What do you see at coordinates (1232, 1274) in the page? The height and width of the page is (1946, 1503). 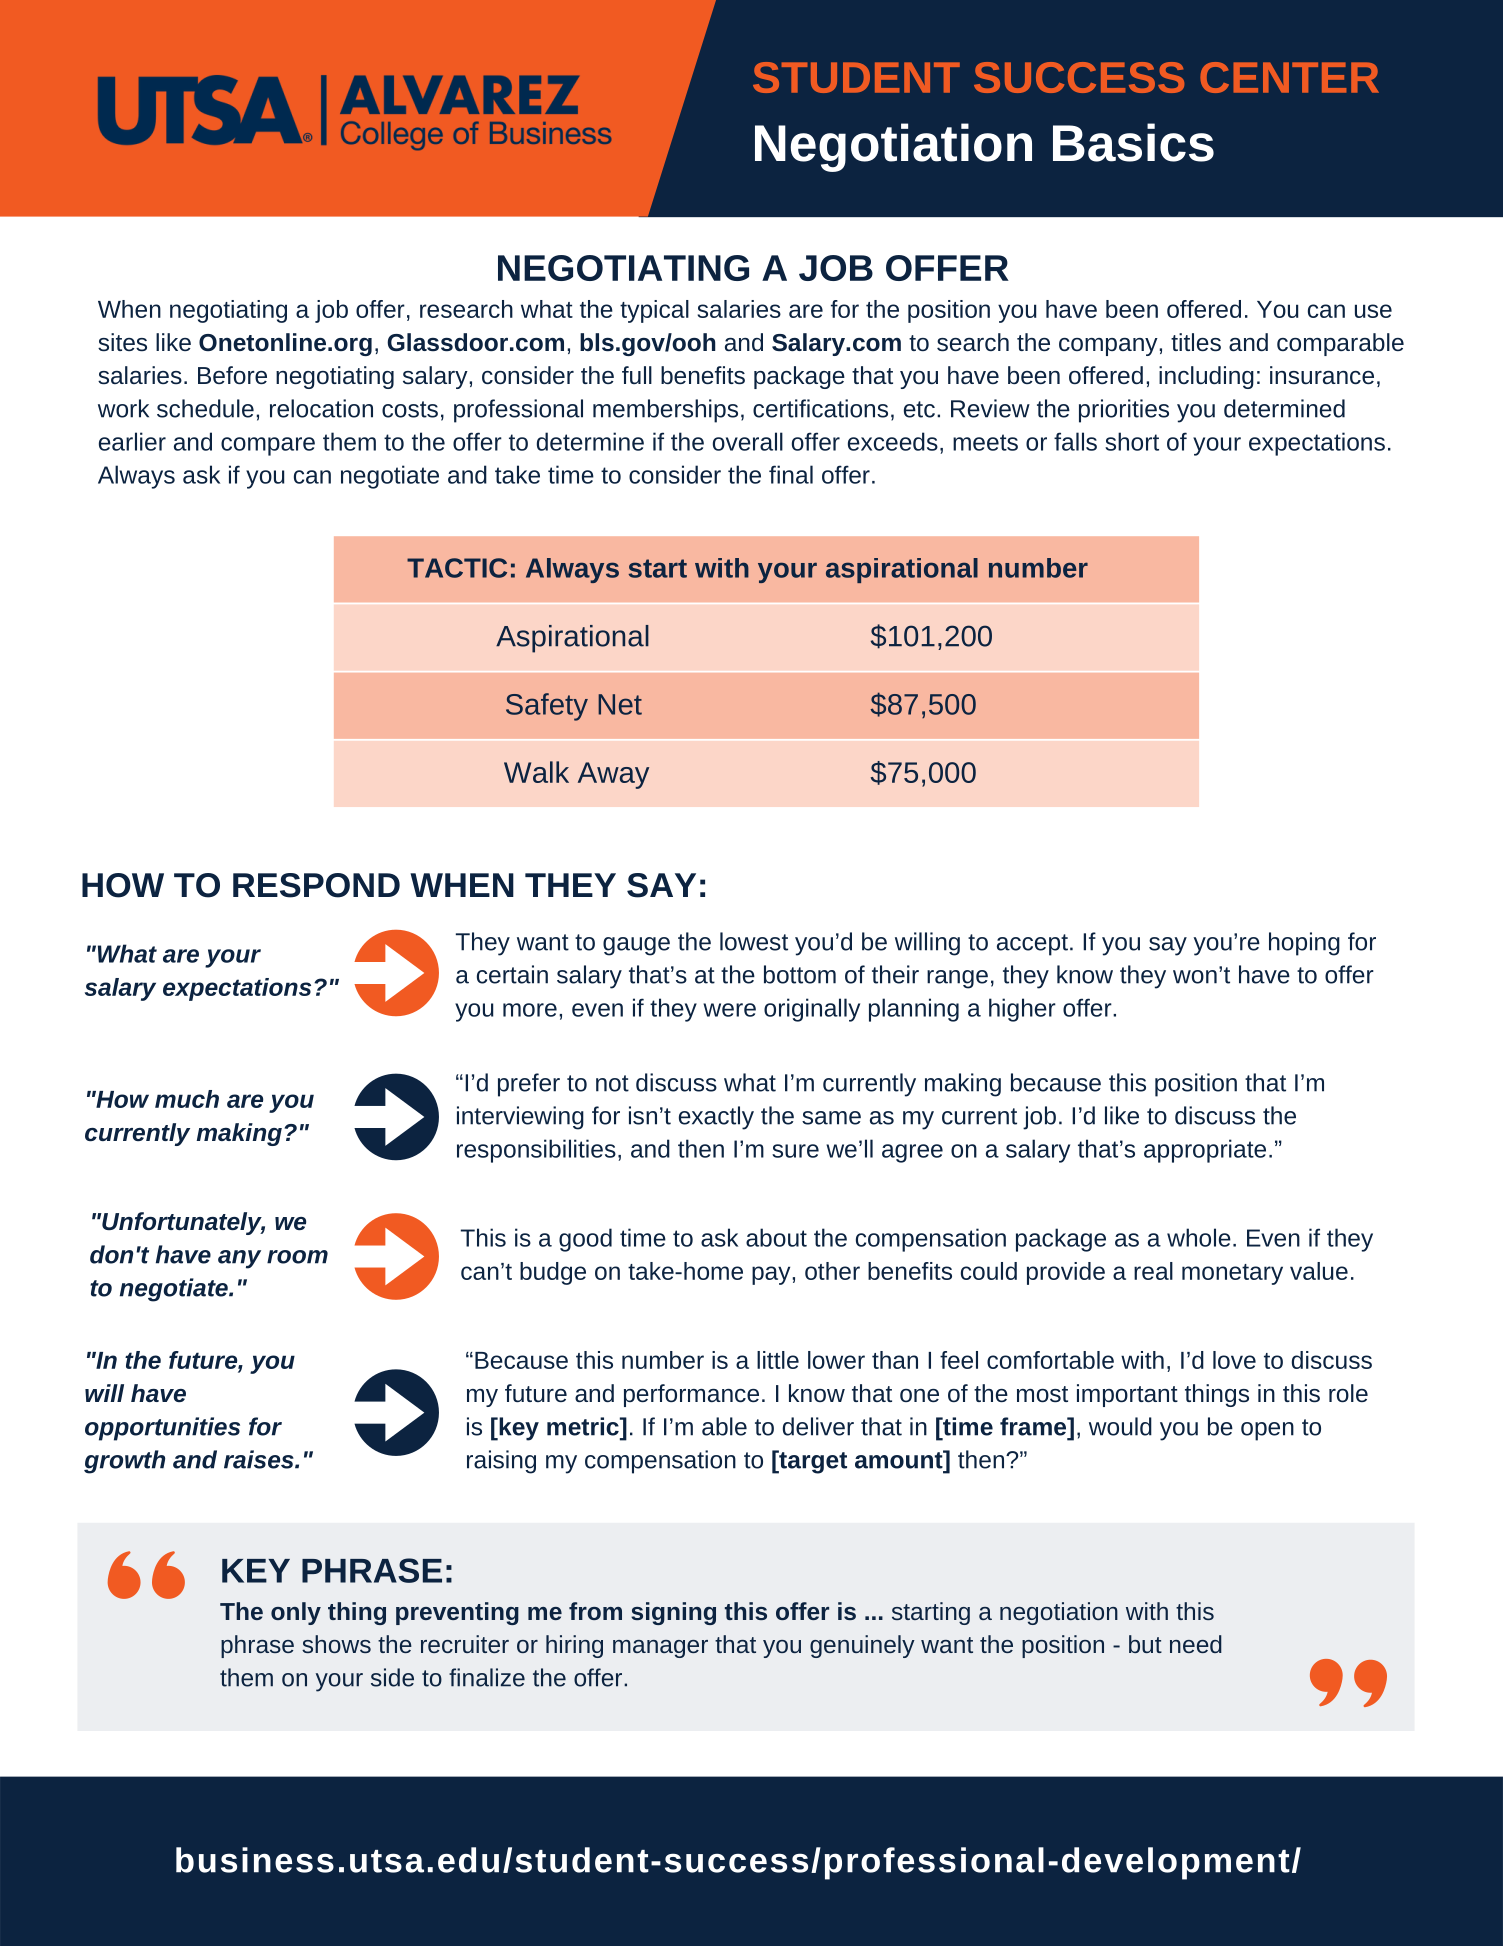 I see `monetary` at bounding box center [1232, 1274].
